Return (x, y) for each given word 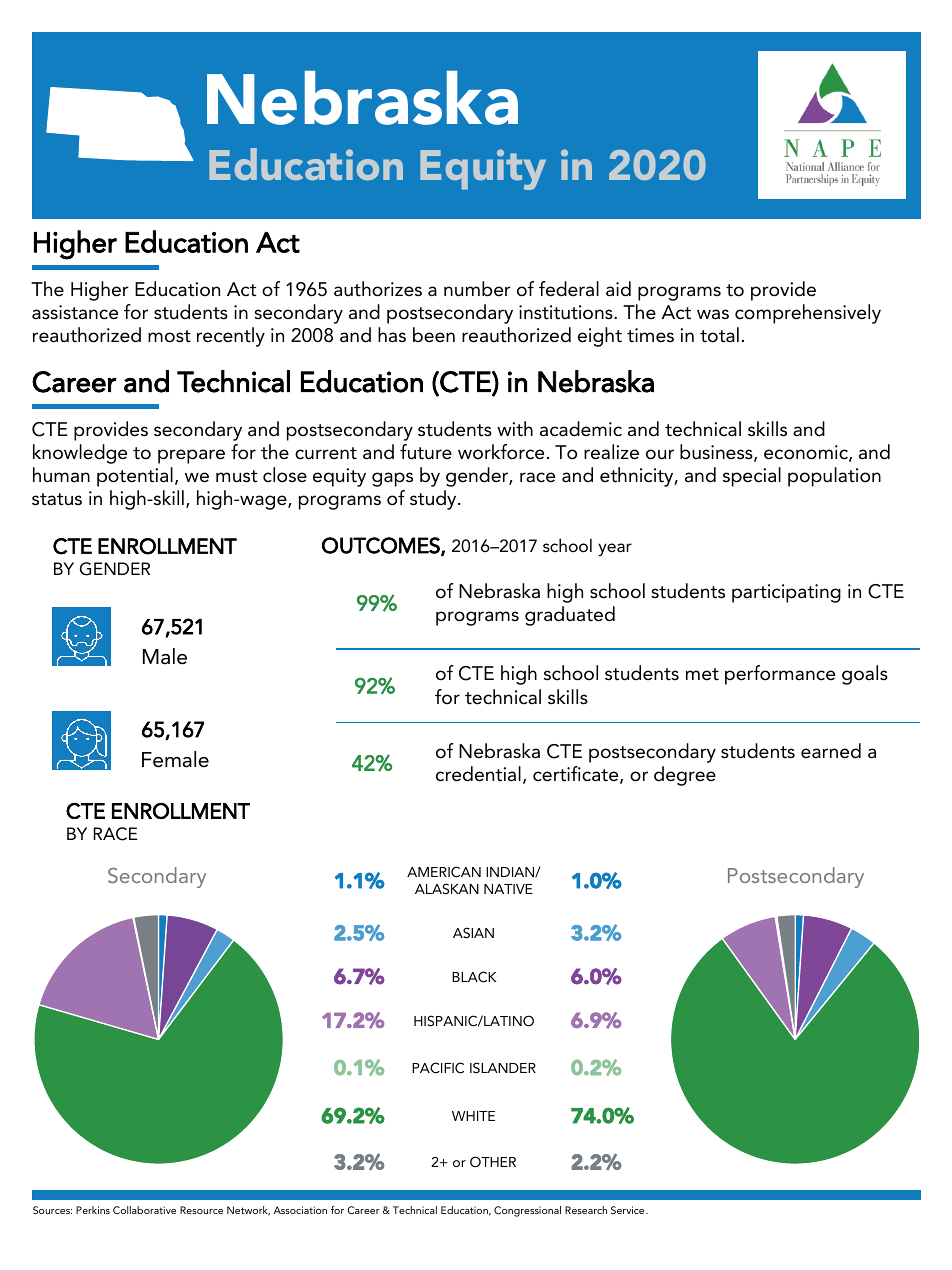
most (169, 336)
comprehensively (808, 314)
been (434, 335)
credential (478, 774)
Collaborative (144, 1210)
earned (831, 751)
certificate (577, 775)
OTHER (493, 1162)
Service (629, 1210)
